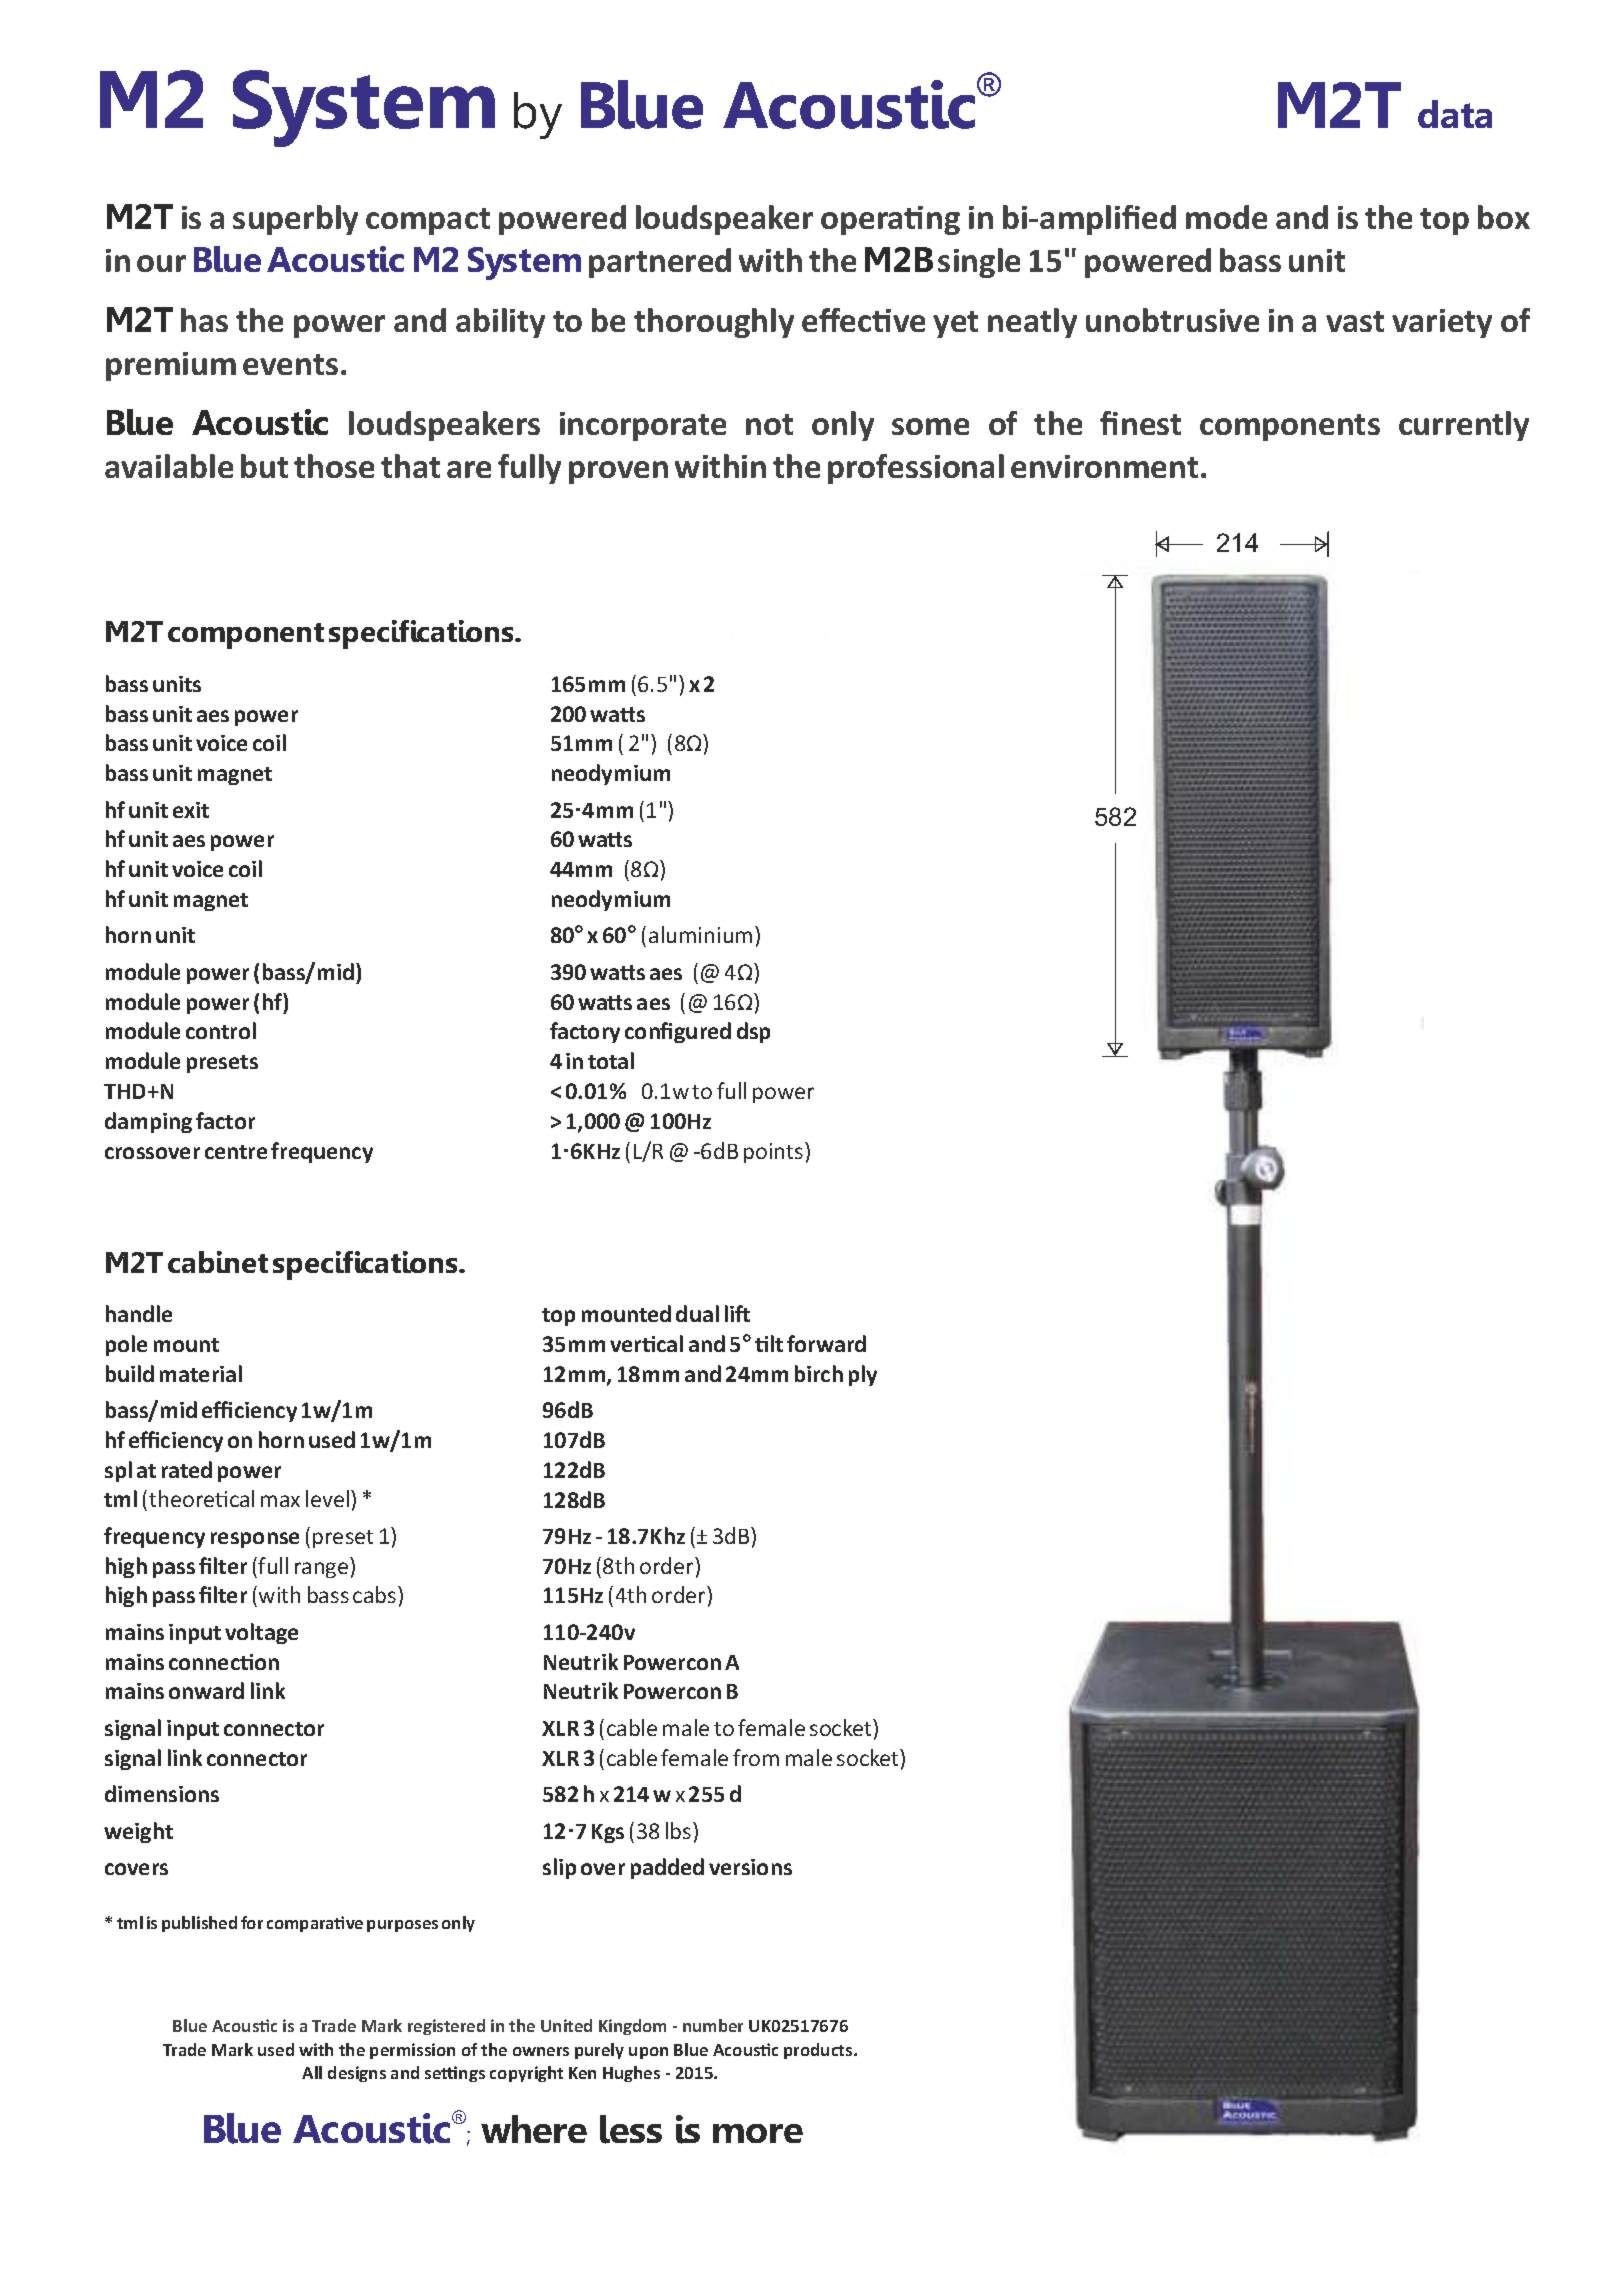  What do you see at coordinates (700, 934) in the screenshot?
I see `aluminium` at bounding box center [700, 934].
